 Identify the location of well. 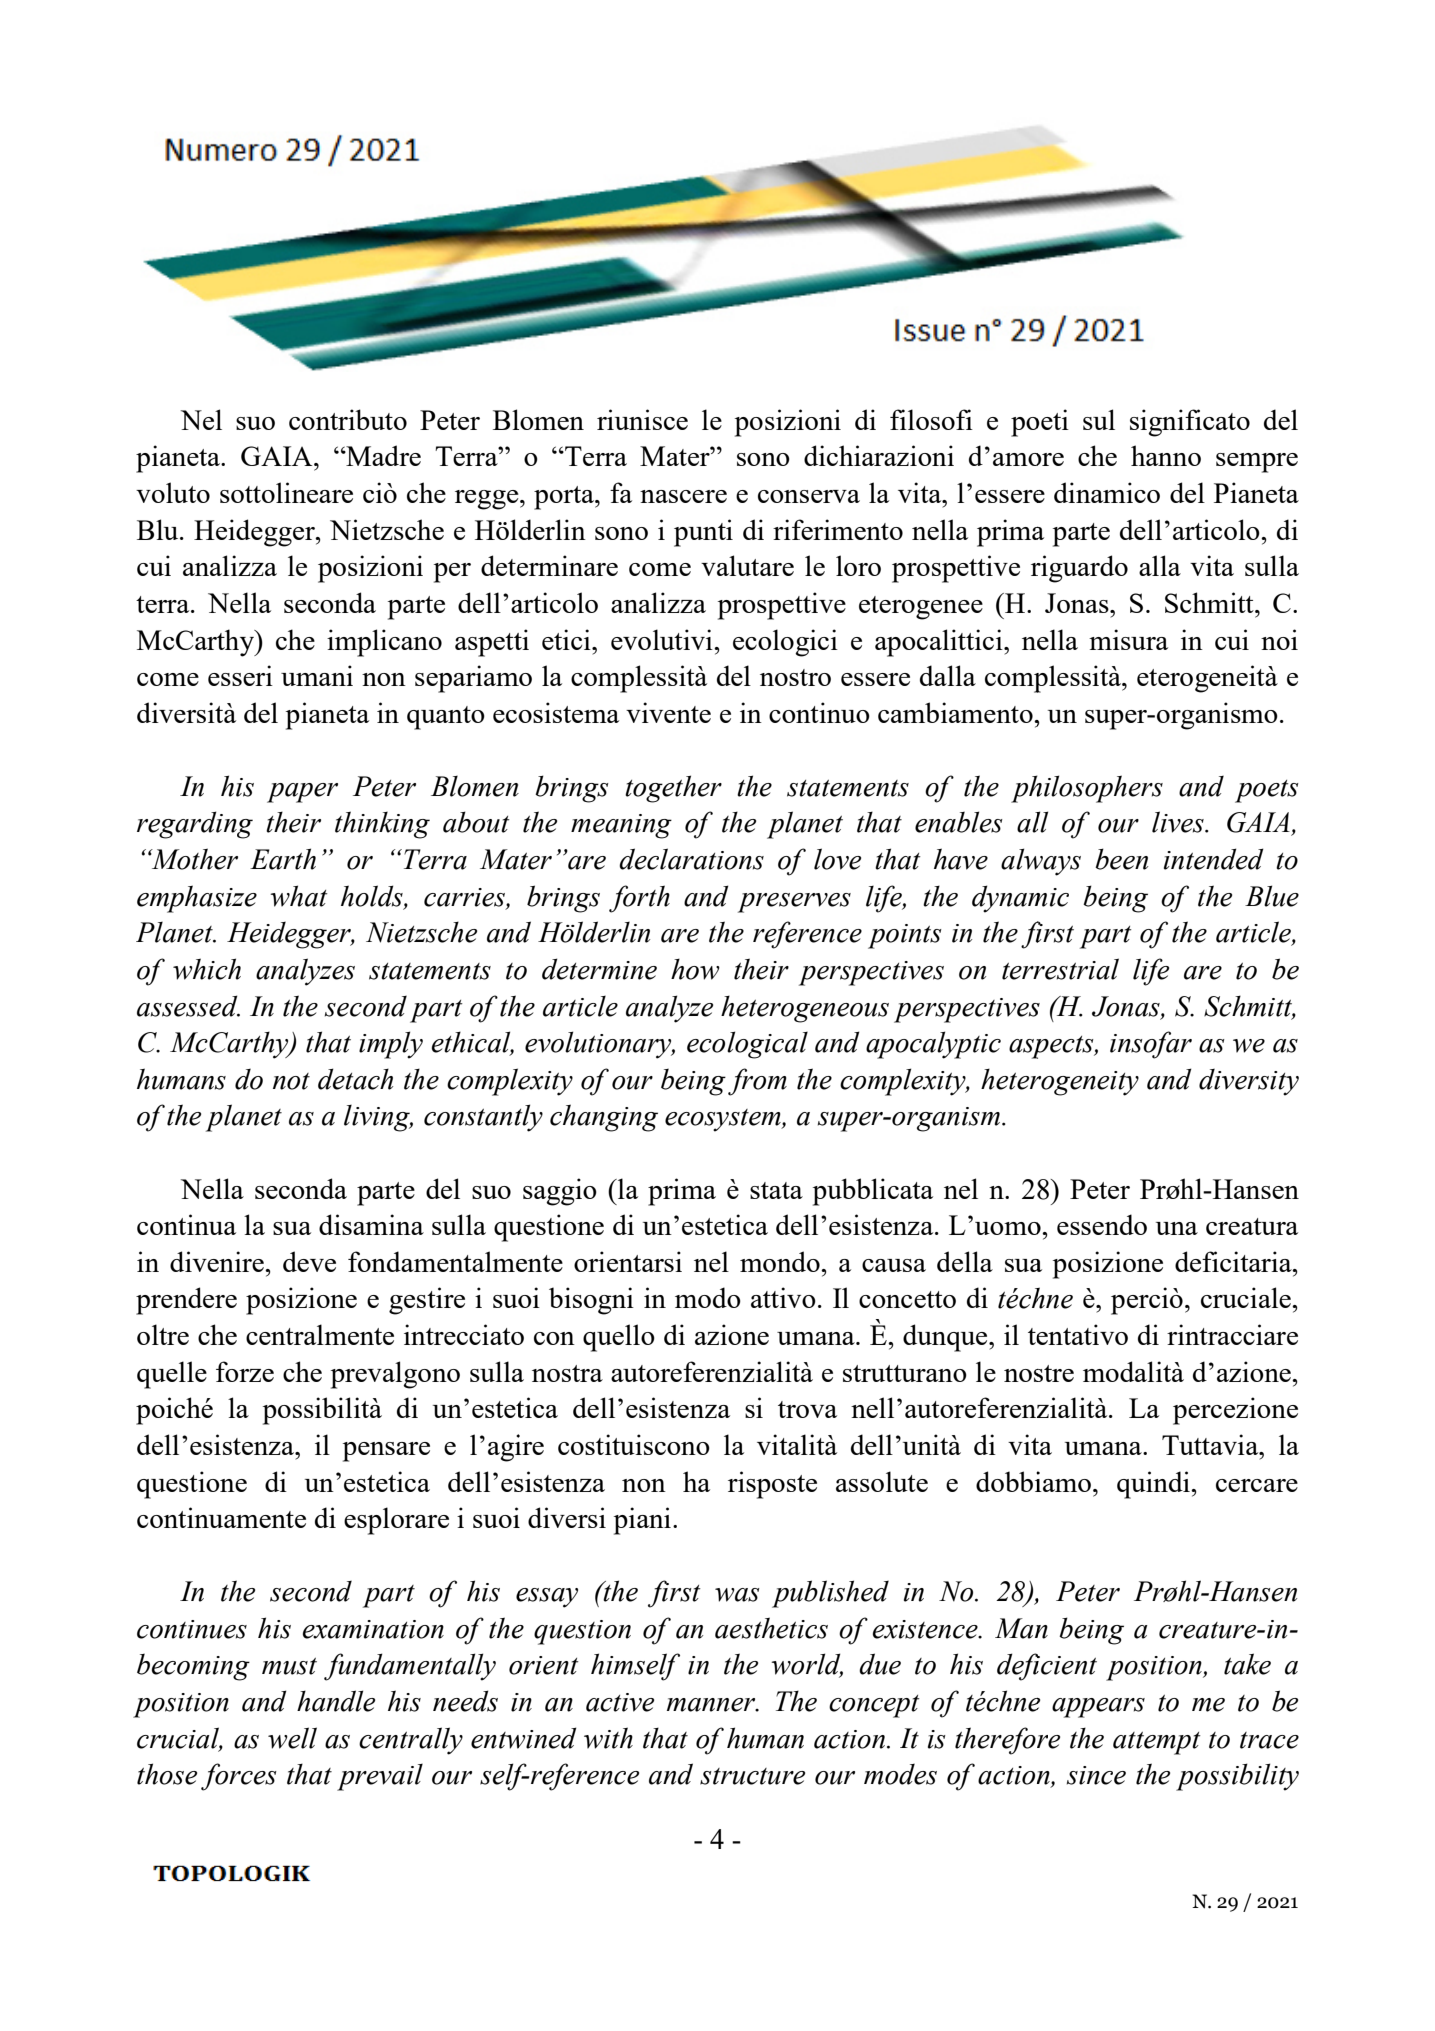
(292, 1738).
